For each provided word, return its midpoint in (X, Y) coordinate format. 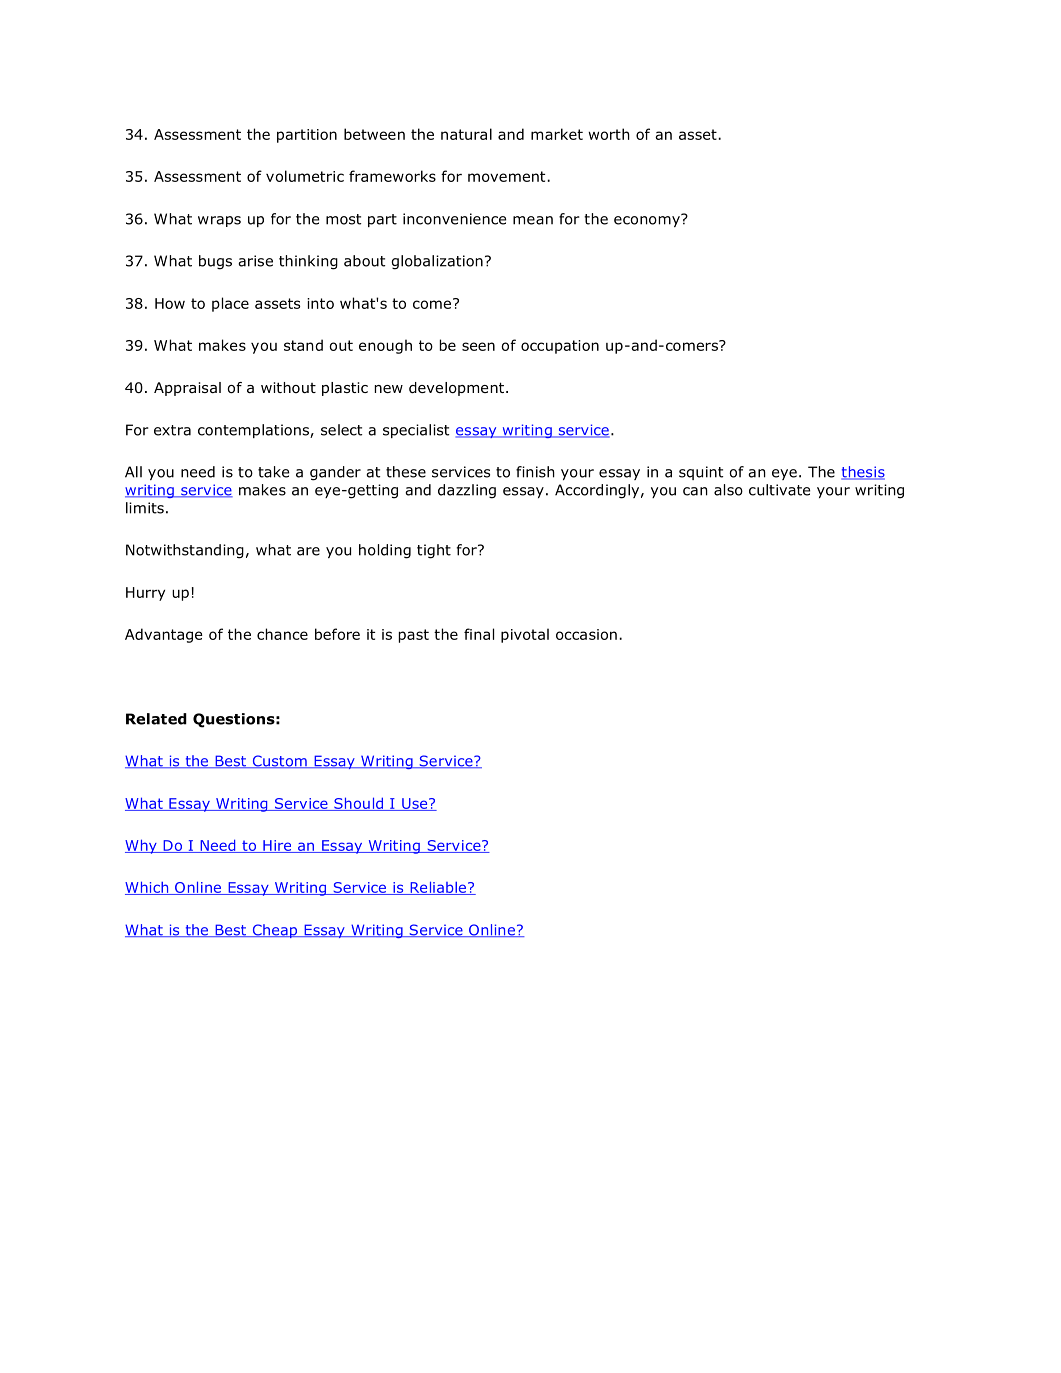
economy (648, 220)
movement (508, 176)
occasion (586, 634)
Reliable (438, 888)
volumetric (305, 176)
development (458, 389)
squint (701, 473)
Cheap (274, 931)
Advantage (164, 635)
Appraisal (187, 389)
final (479, 634)
